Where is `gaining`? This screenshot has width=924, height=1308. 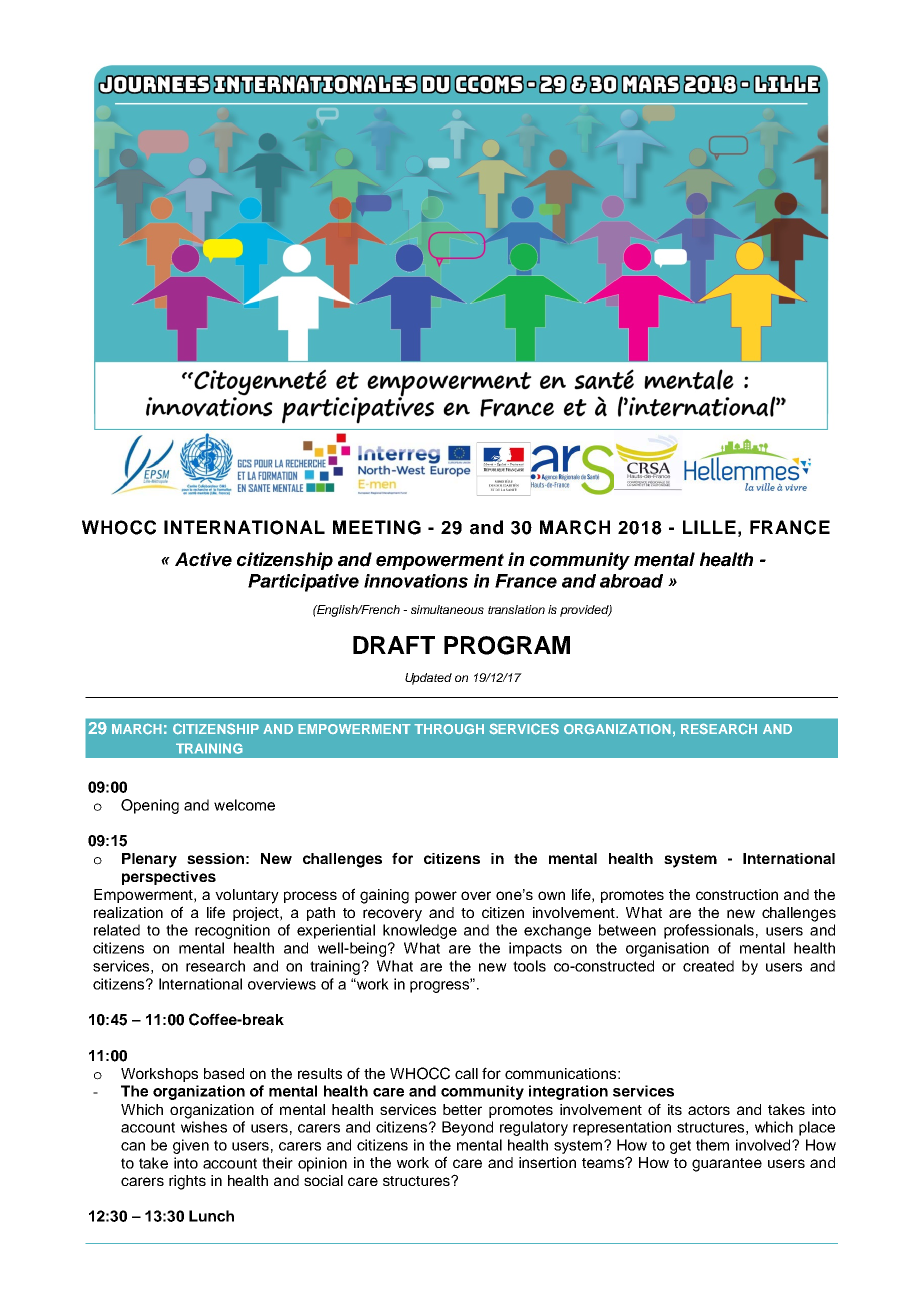 gaining is located at coordinates (384, 896).
